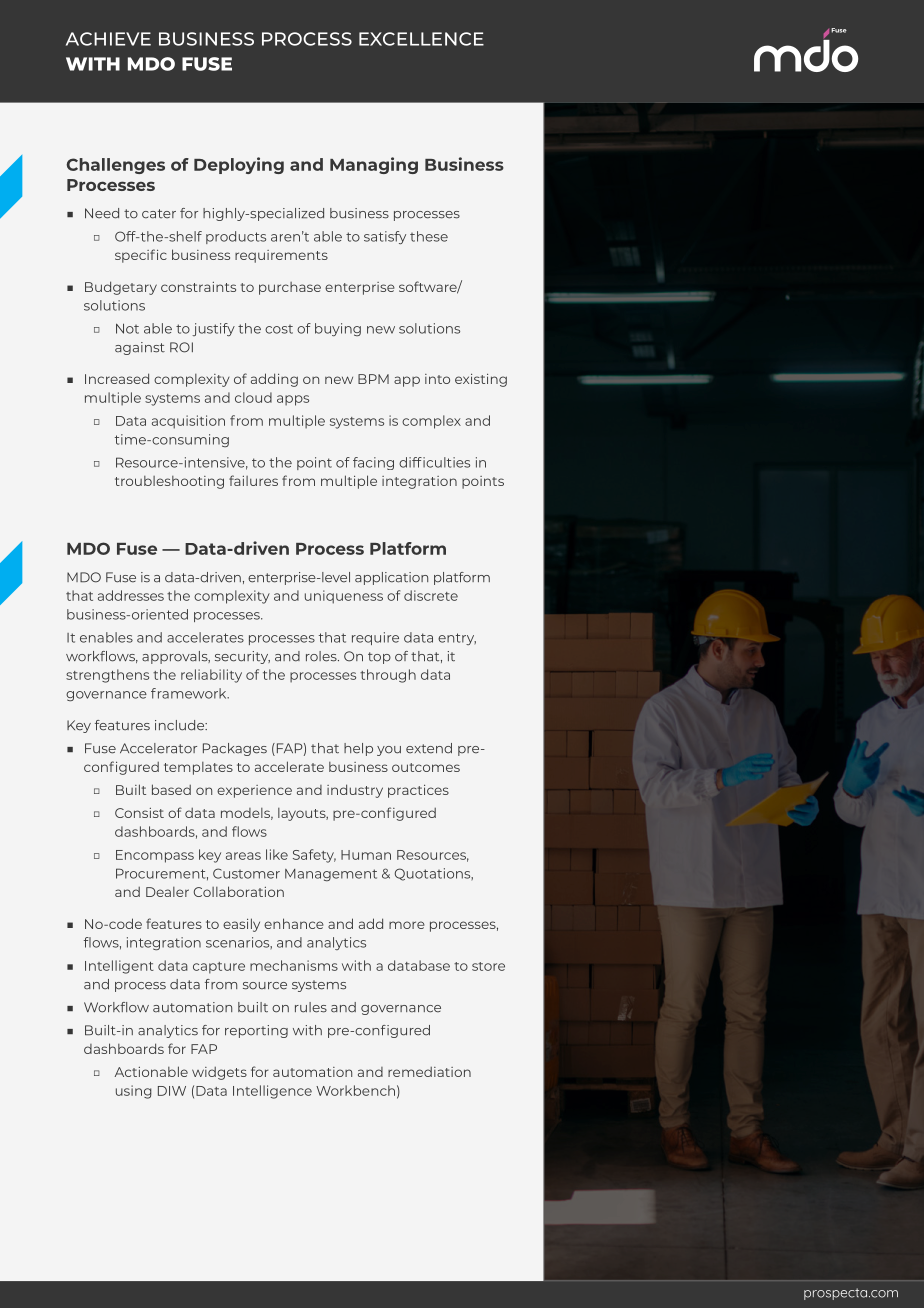  What do you see at coordinates (279, 329) in the screenshot?
I see `cost` at bounding box center [279, 329].
